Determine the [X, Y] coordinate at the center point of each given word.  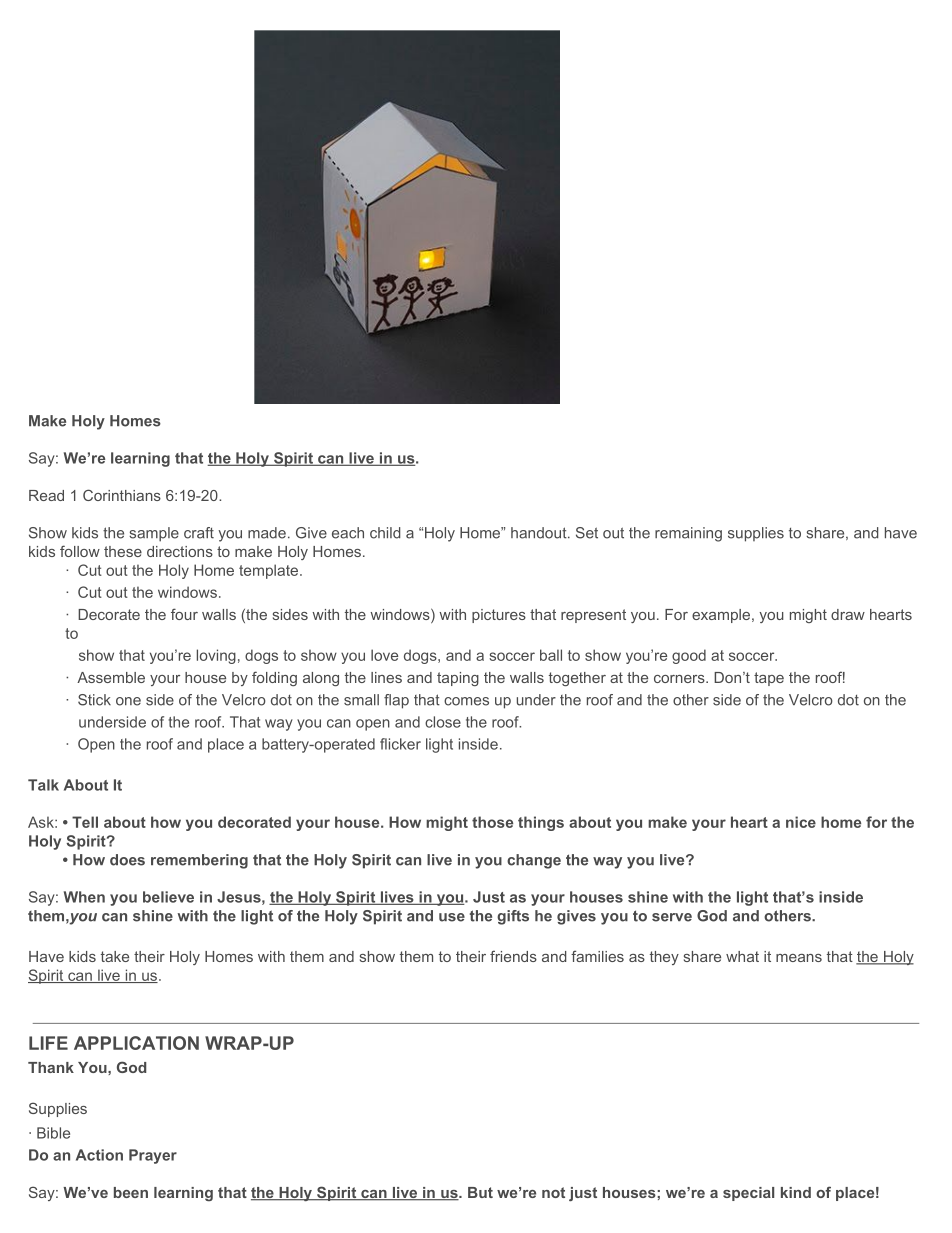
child [385, 533]
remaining [688, 534]
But [480, 1192]
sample [154, 534]
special [748, 1194]
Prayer [153, 1156]
